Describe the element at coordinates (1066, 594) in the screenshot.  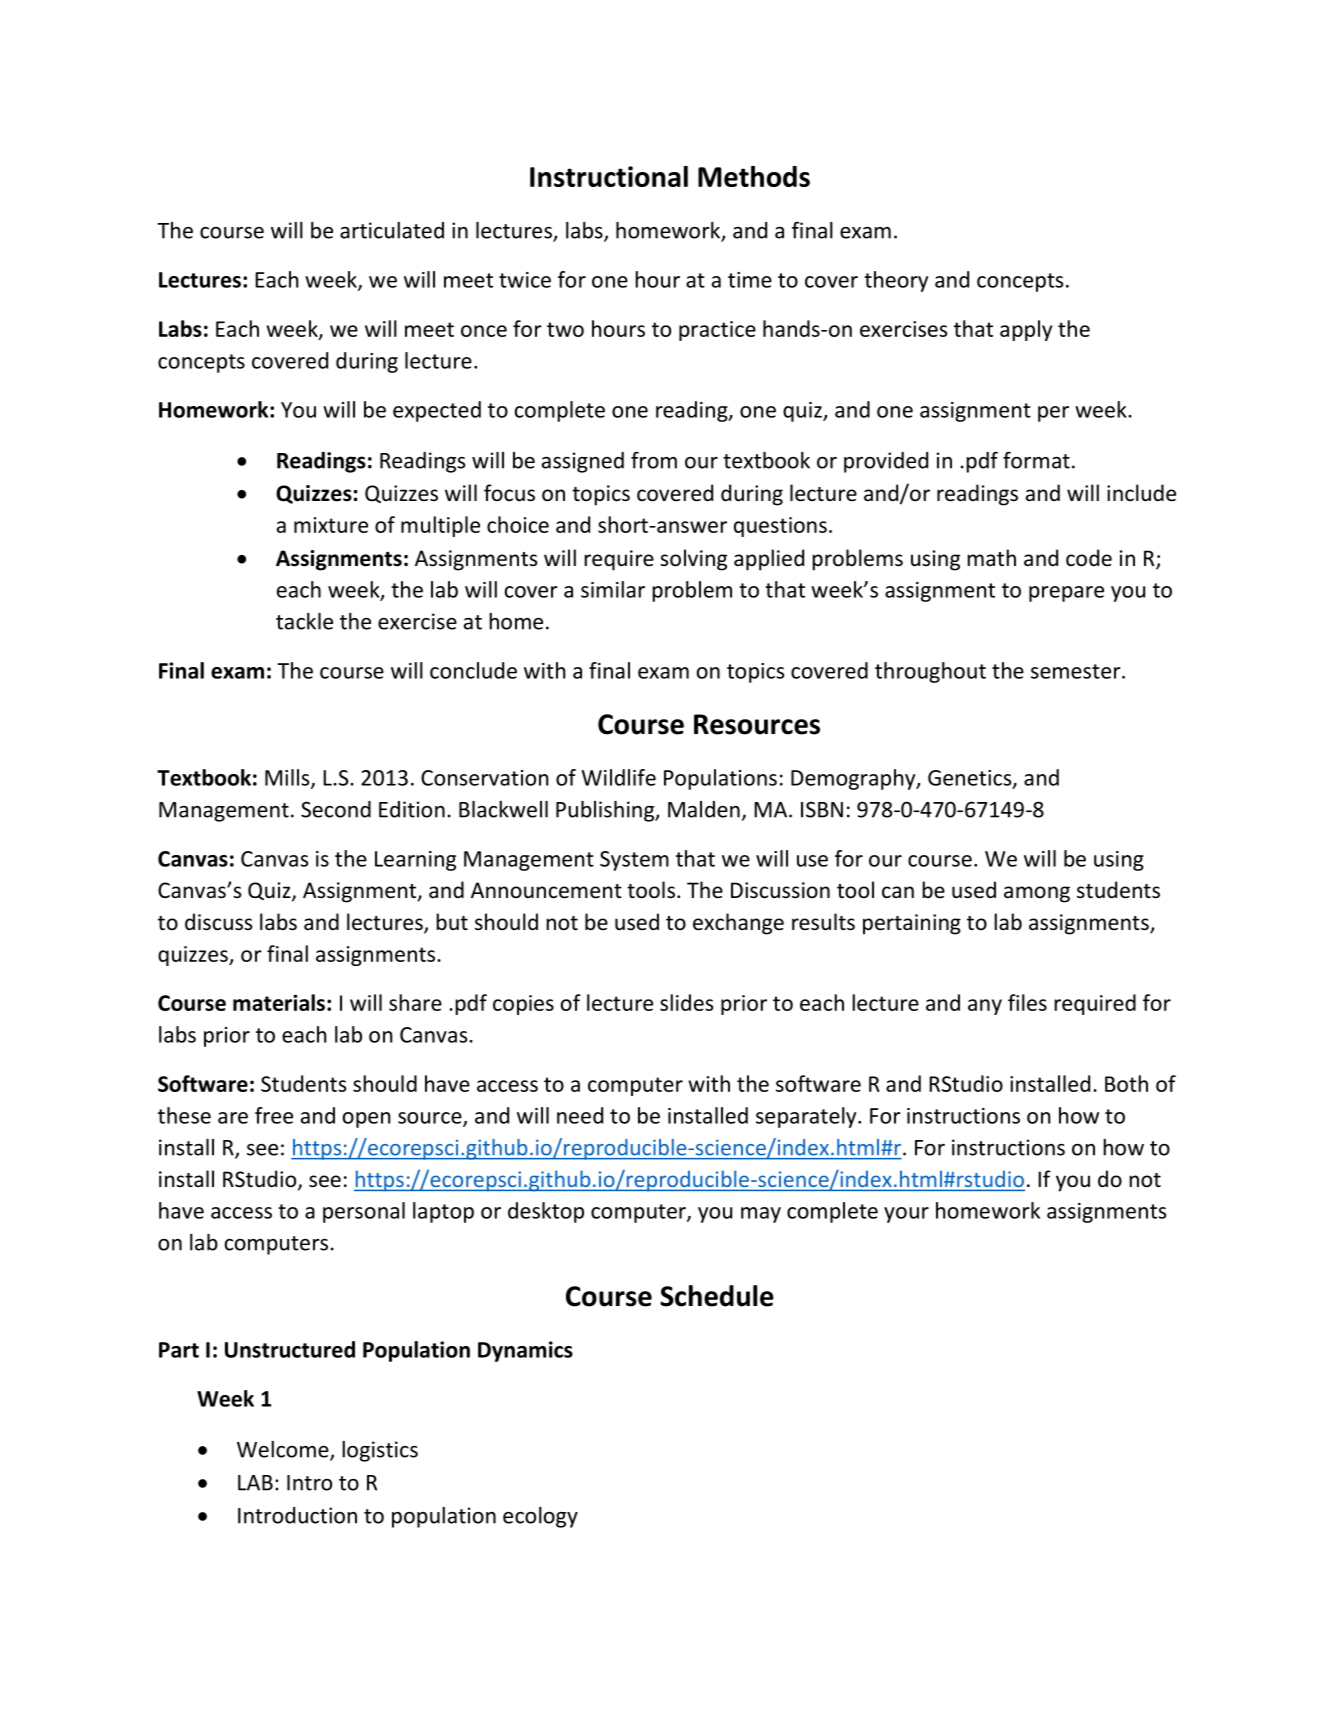
I see `prepare` at that location.
